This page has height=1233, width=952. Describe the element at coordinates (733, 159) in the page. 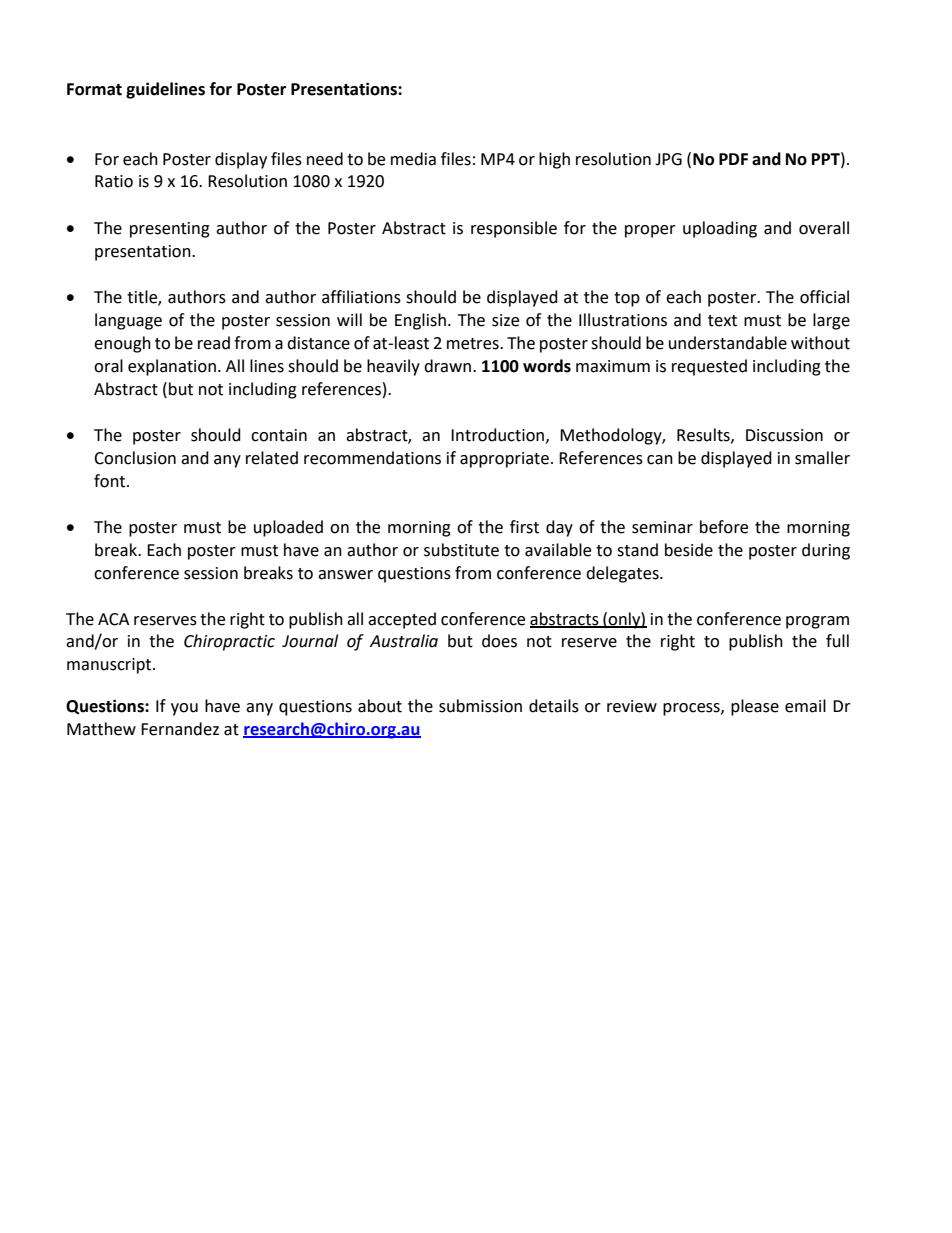

I see `PDF` at that location.
